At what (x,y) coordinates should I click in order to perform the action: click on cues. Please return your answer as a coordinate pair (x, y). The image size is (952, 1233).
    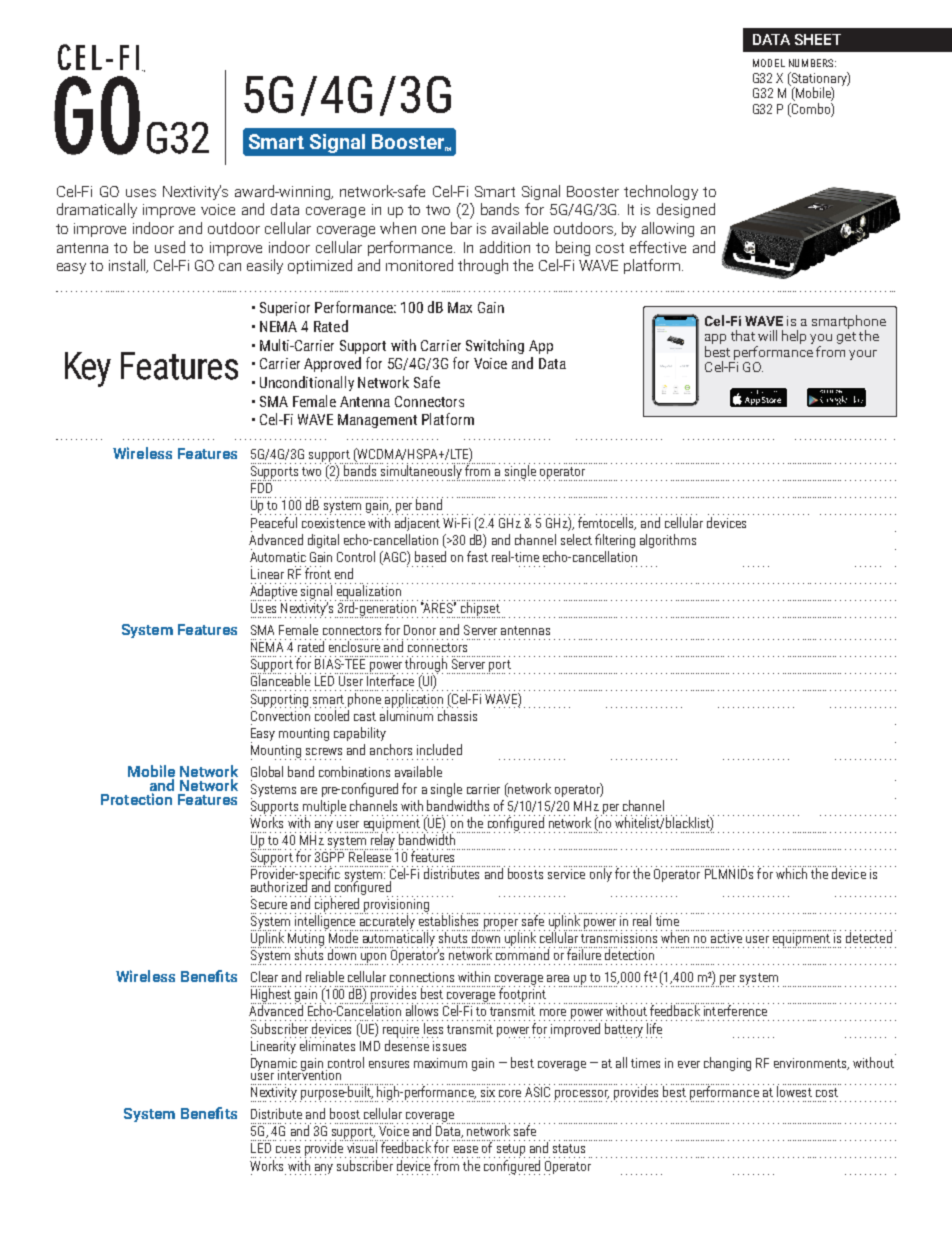
    Looking at the image, I should click on (288, 1149).
